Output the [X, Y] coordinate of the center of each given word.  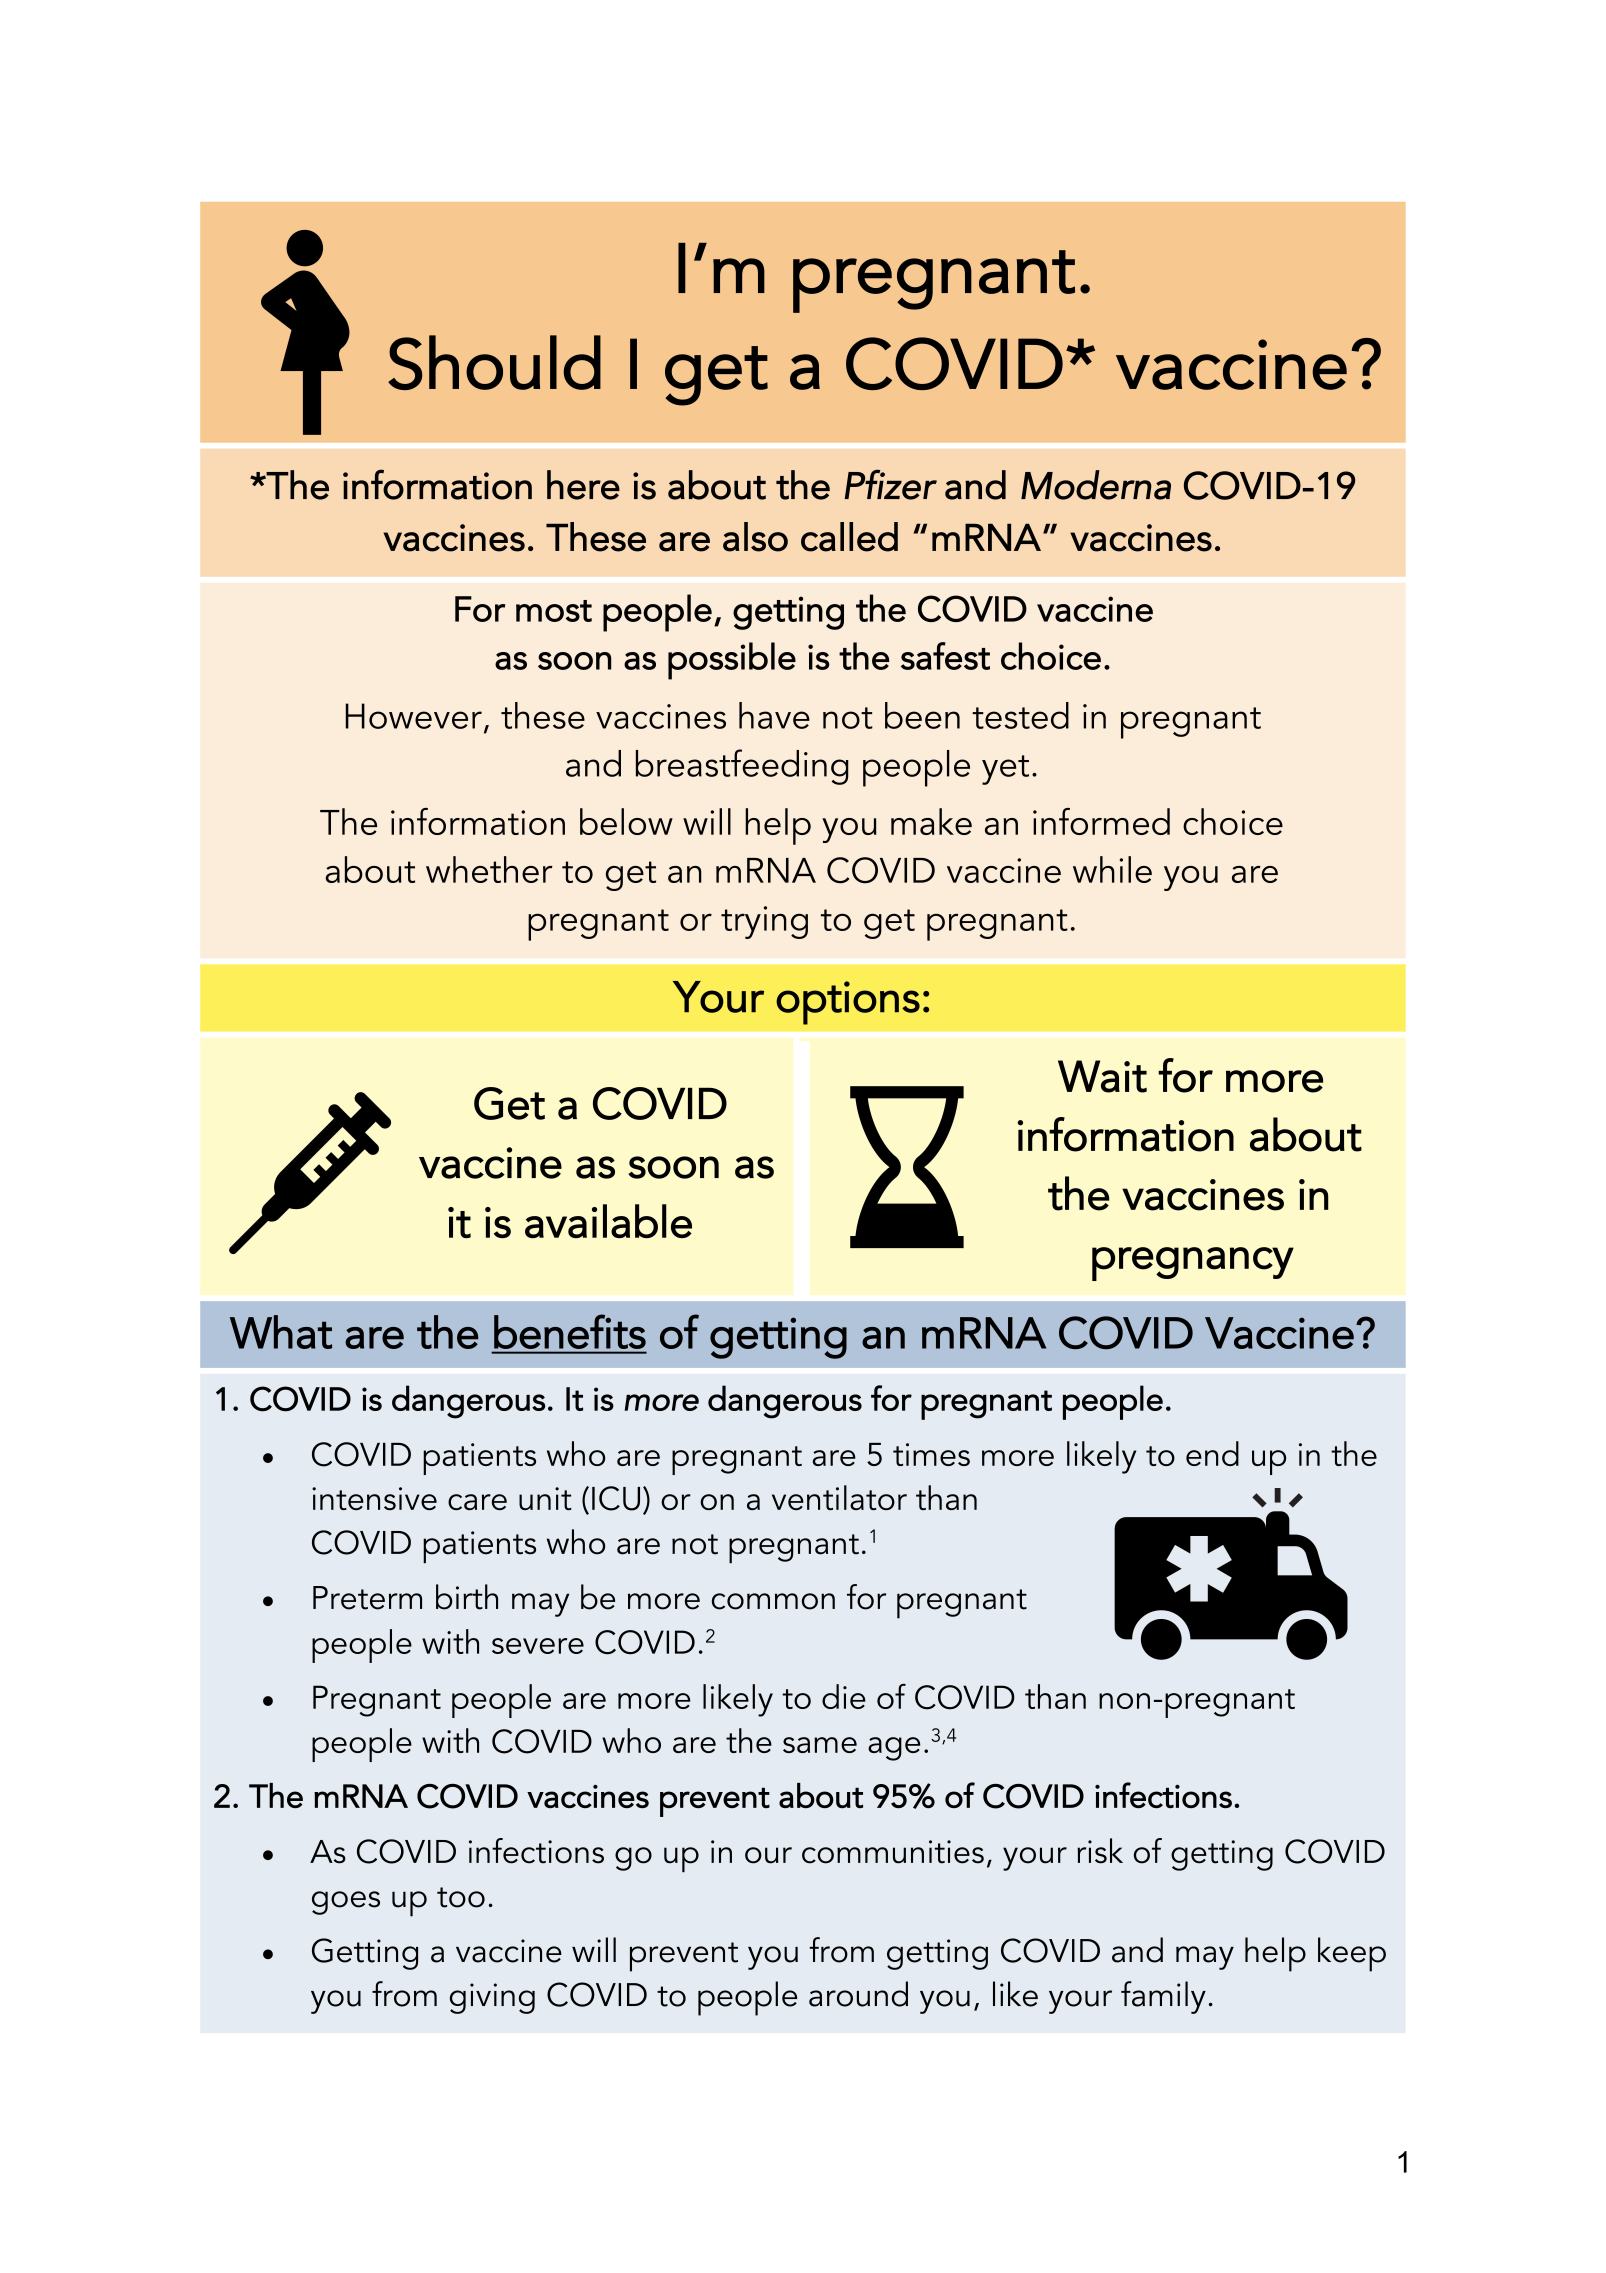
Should [494, 362]
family [1163, 1997]
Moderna [1096, 485]
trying [764, 922]
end [1212, 1453]
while [1112, 869]
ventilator [839, 1497]
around [858, 1994]
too [461, 1897]
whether [489, 869]
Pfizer [890, 484]
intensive [374, 1498]
